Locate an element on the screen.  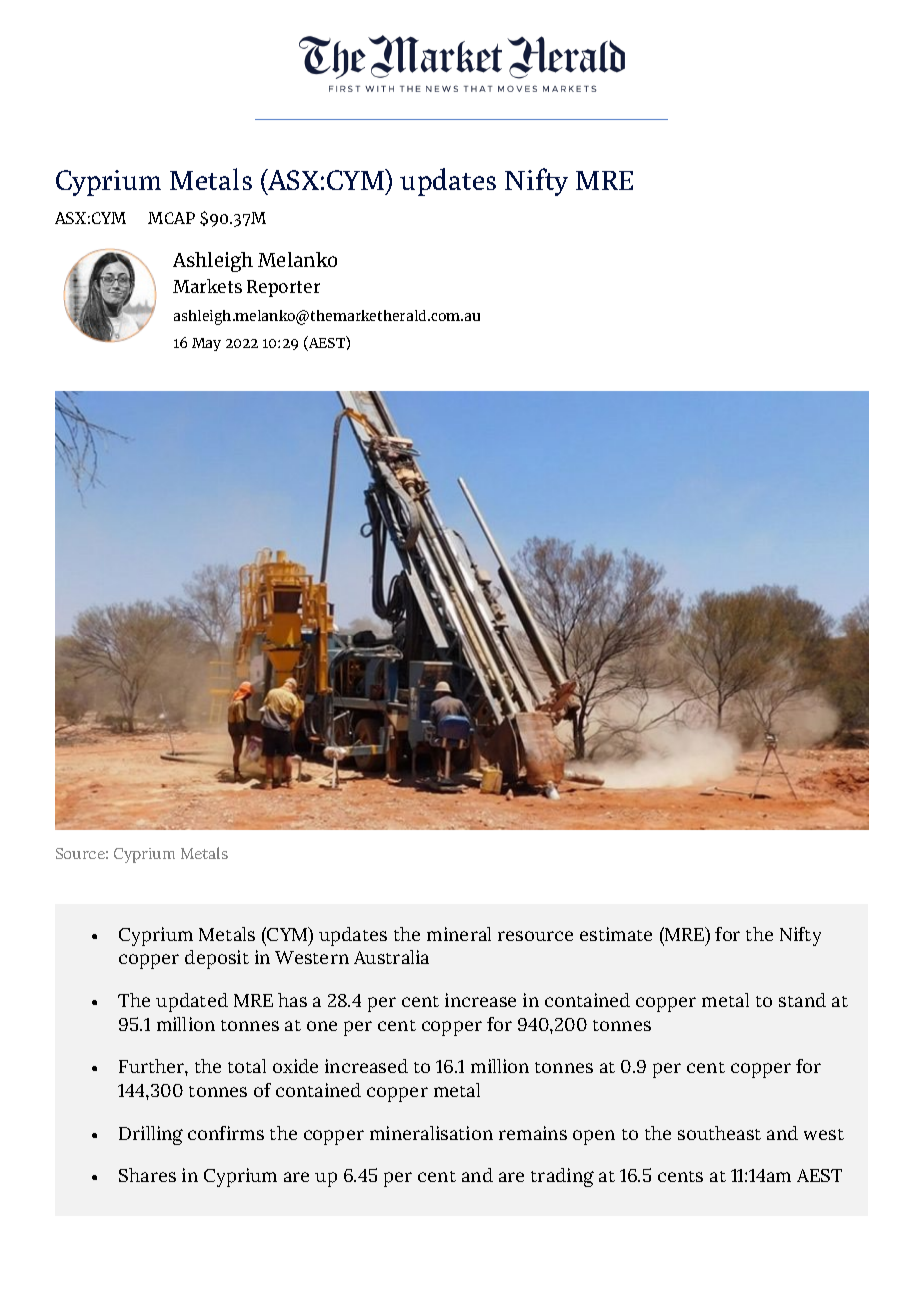
southeast is located at coordinates (719, 1133).
